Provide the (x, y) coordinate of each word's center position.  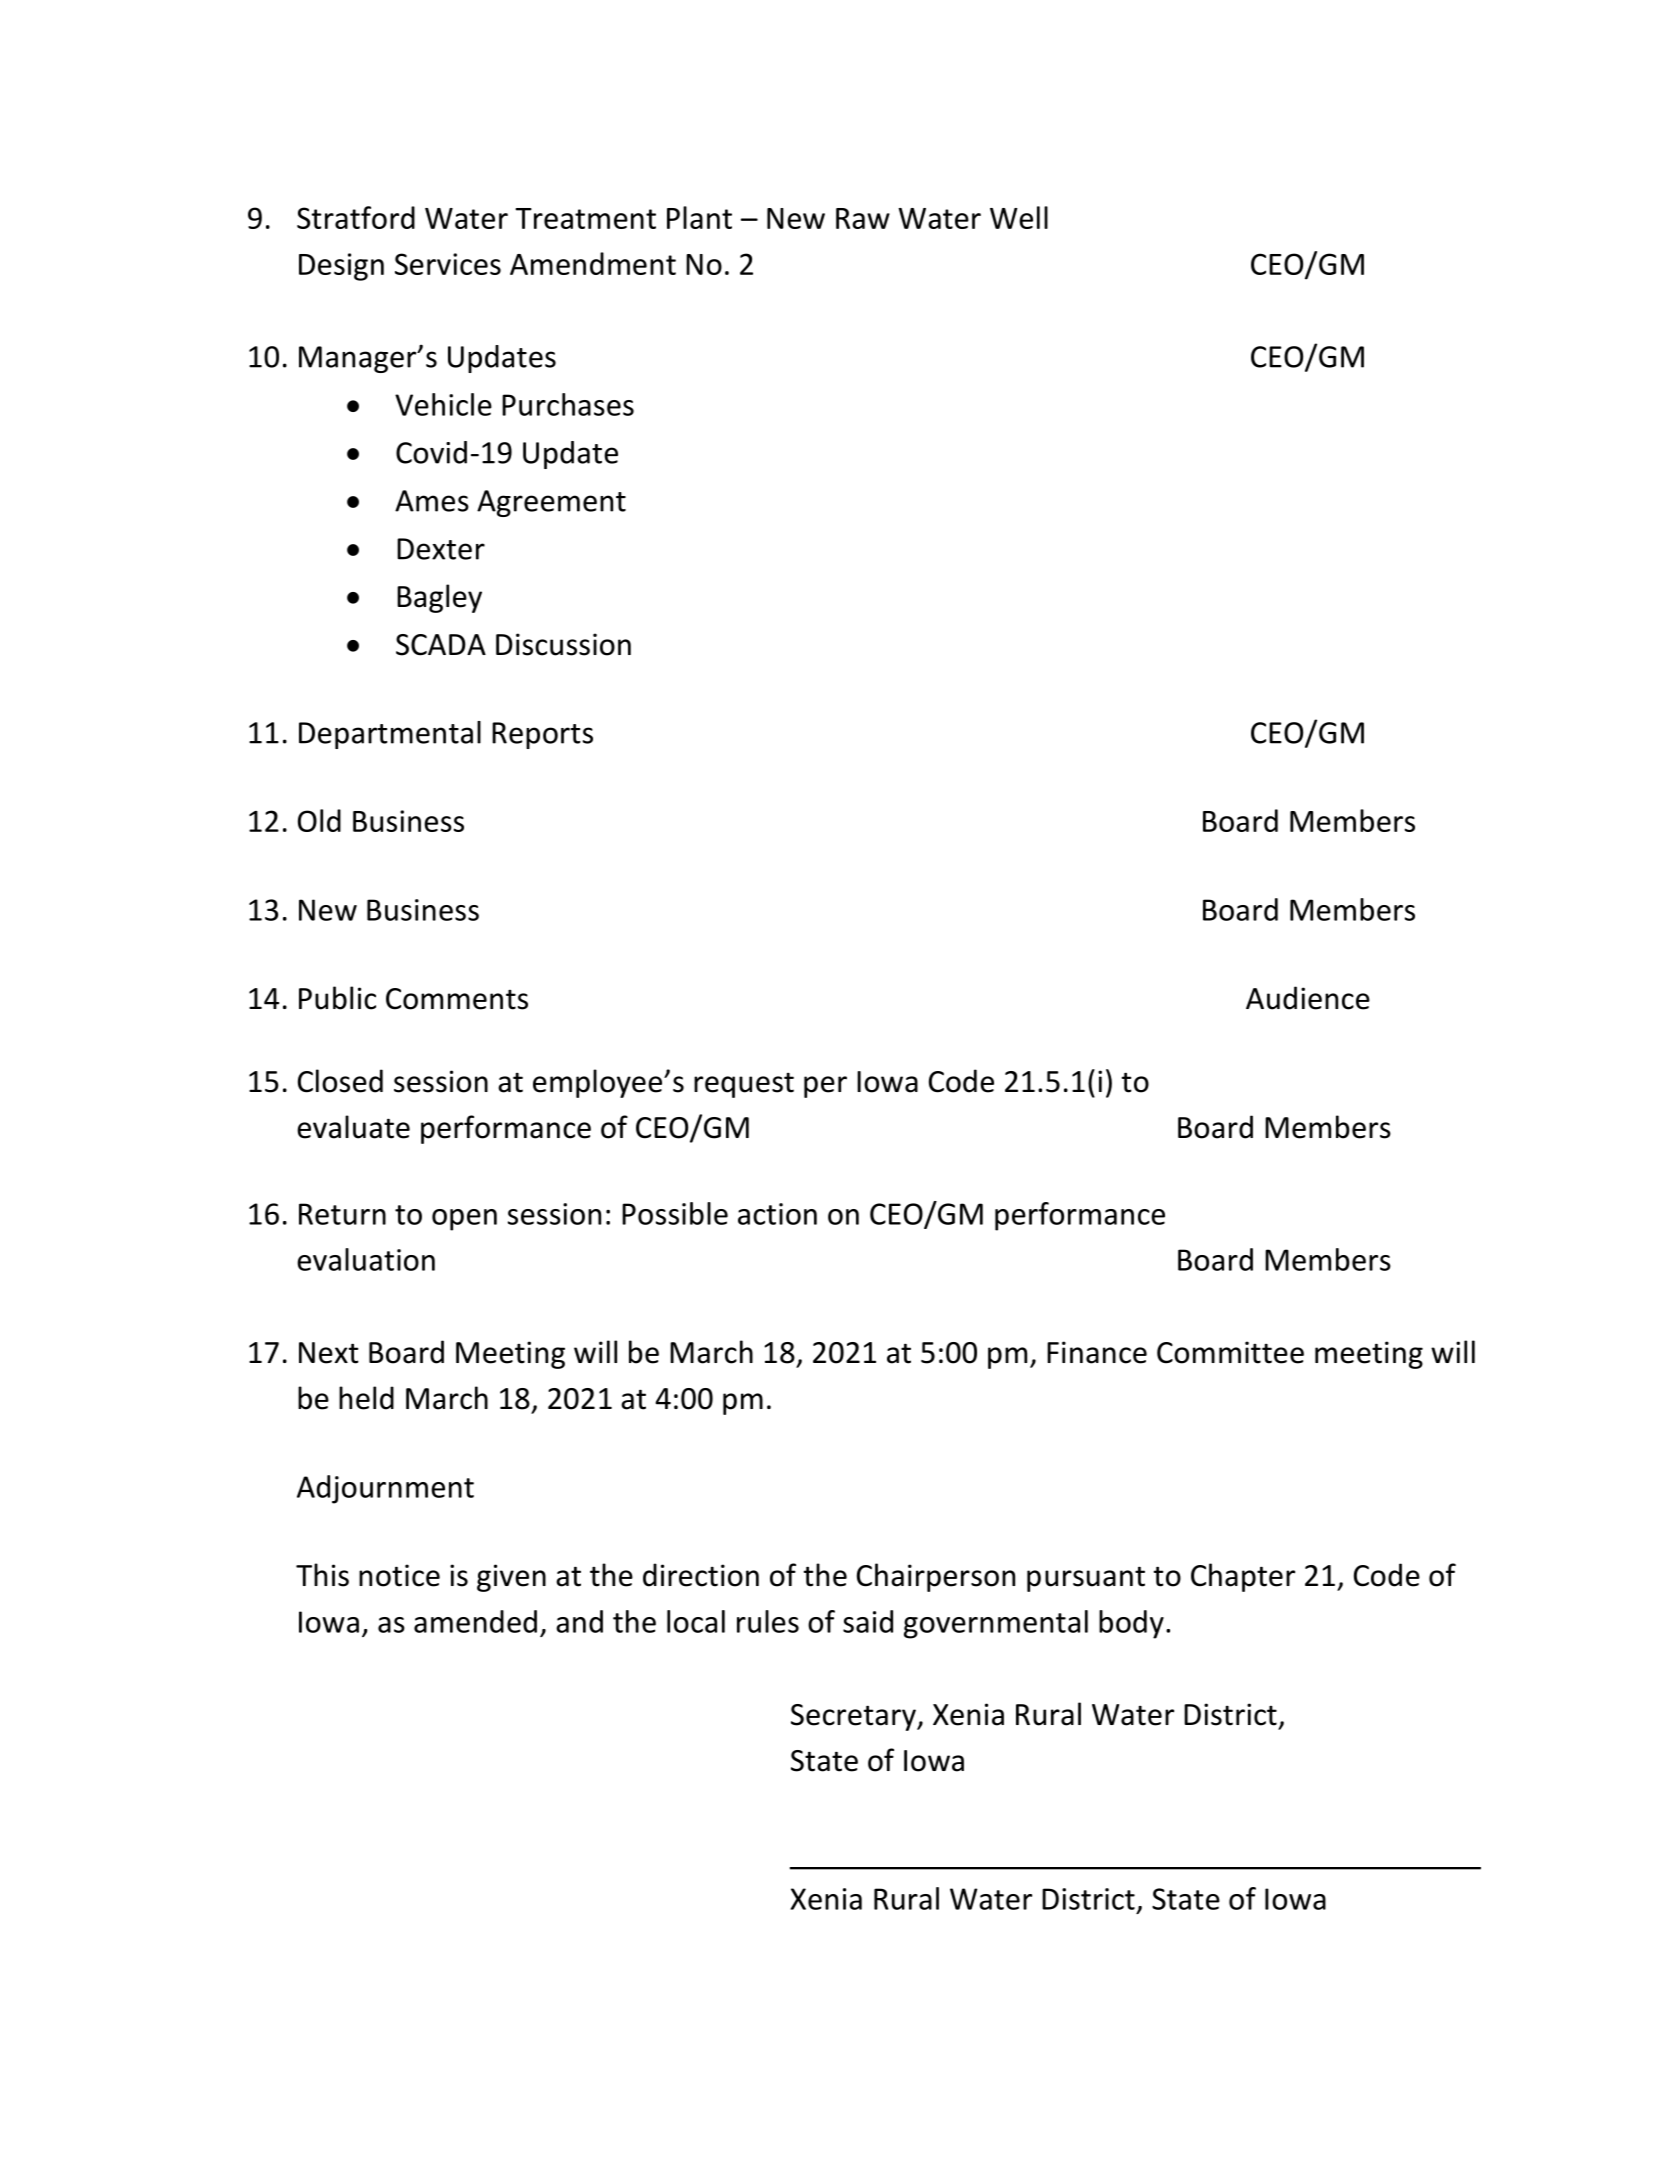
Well (1019, 217)
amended (475, 1621)
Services (448, 264)
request (744, 1085)
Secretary (854, 1717)
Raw (863, 218)
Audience (1308, 998)
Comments (457, 999)
